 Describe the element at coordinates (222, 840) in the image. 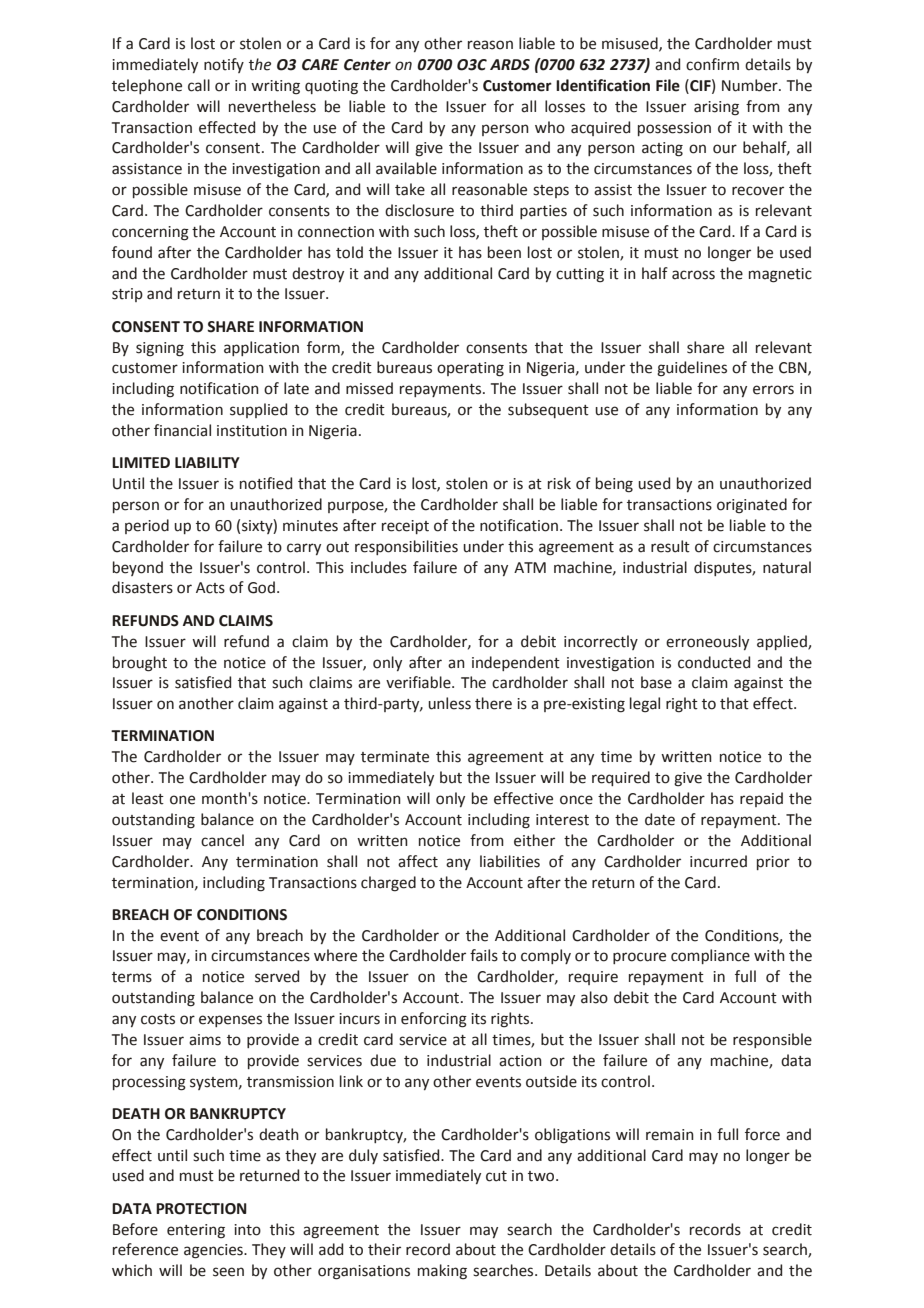

I see `cancel` at that location.
